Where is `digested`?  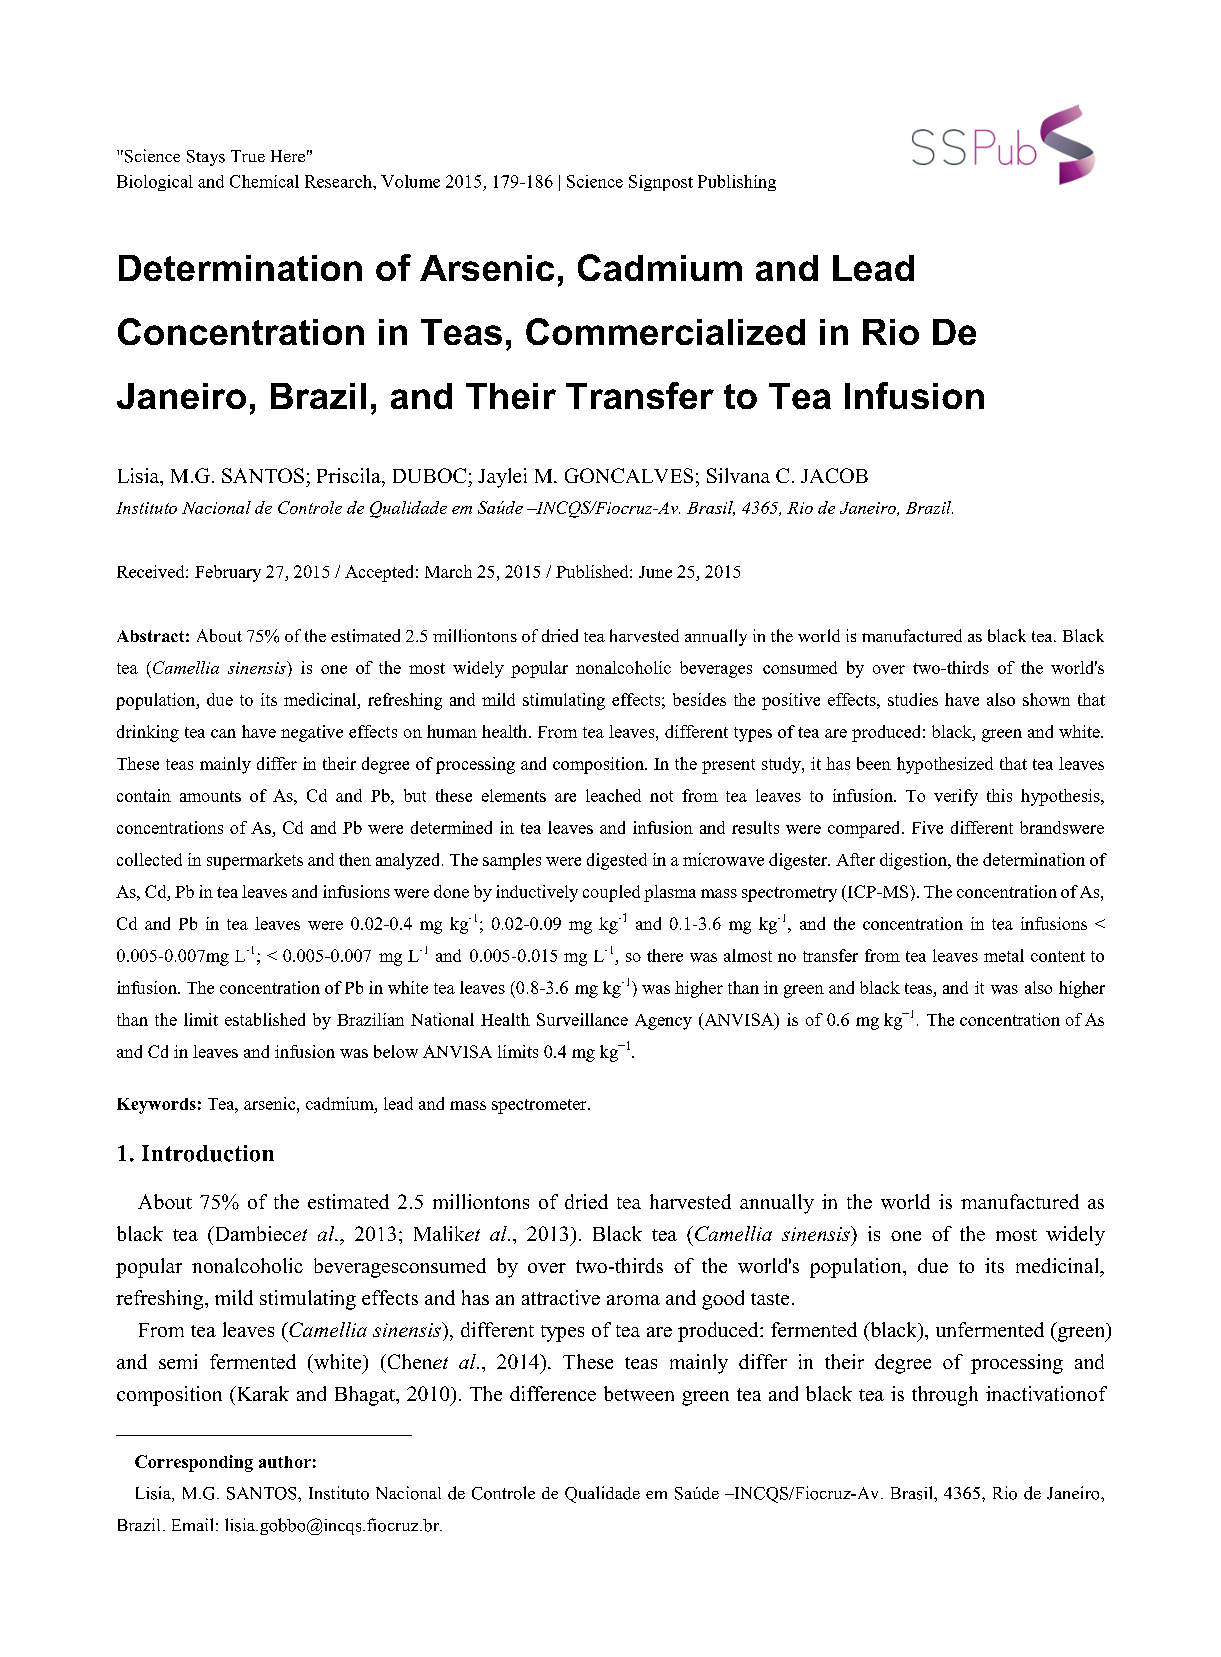
digested is located at coordinates (617, 861).
